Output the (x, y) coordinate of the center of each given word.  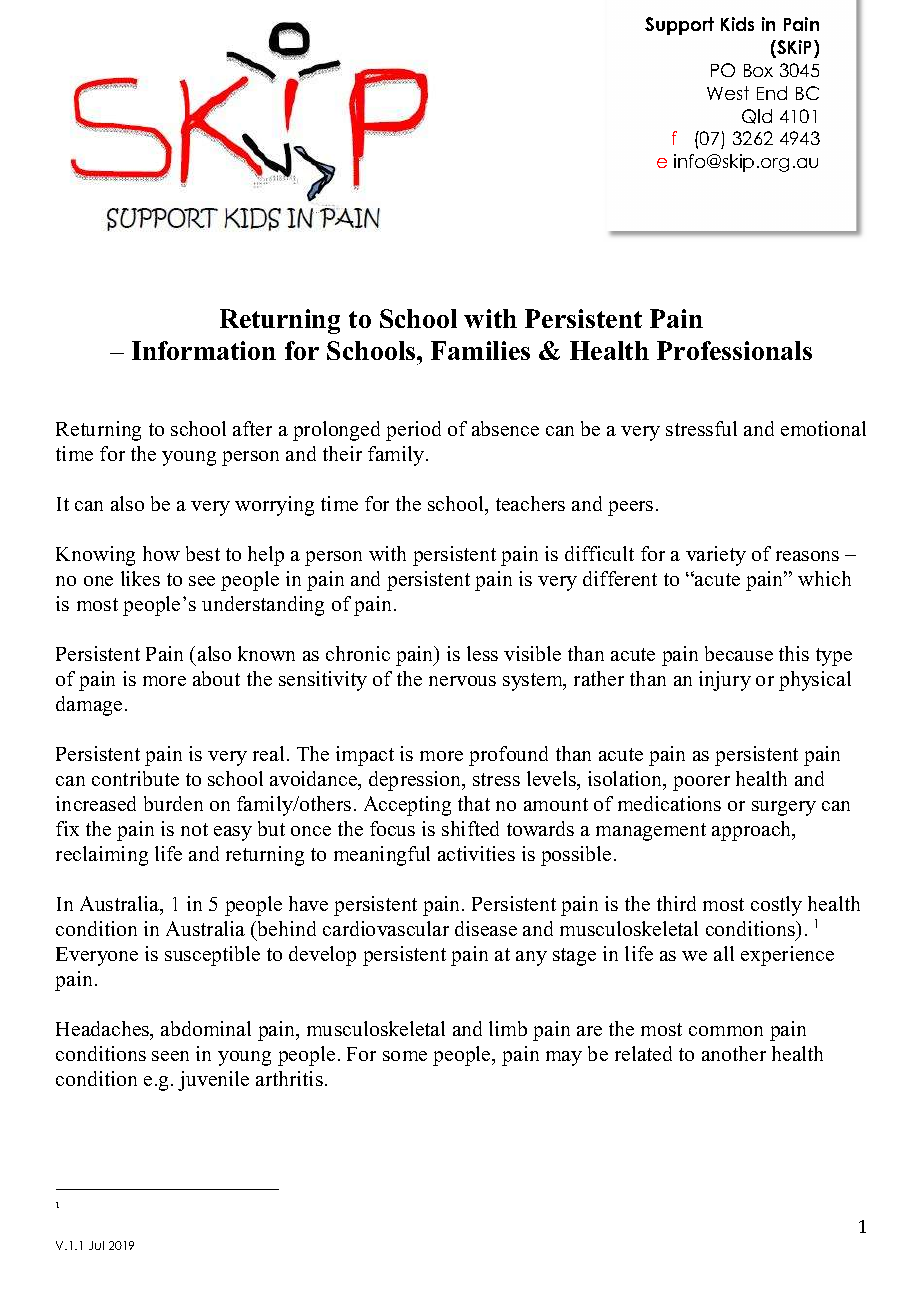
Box (758, 70)
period (413, 431)
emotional (823, 428)
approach (753, 831)
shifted (470, 828)
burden (173, 803)
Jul (96, 1245)
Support (679, 26)
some (405, 1056)
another (734, 1053)
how (161, 553)
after (252, 428)
